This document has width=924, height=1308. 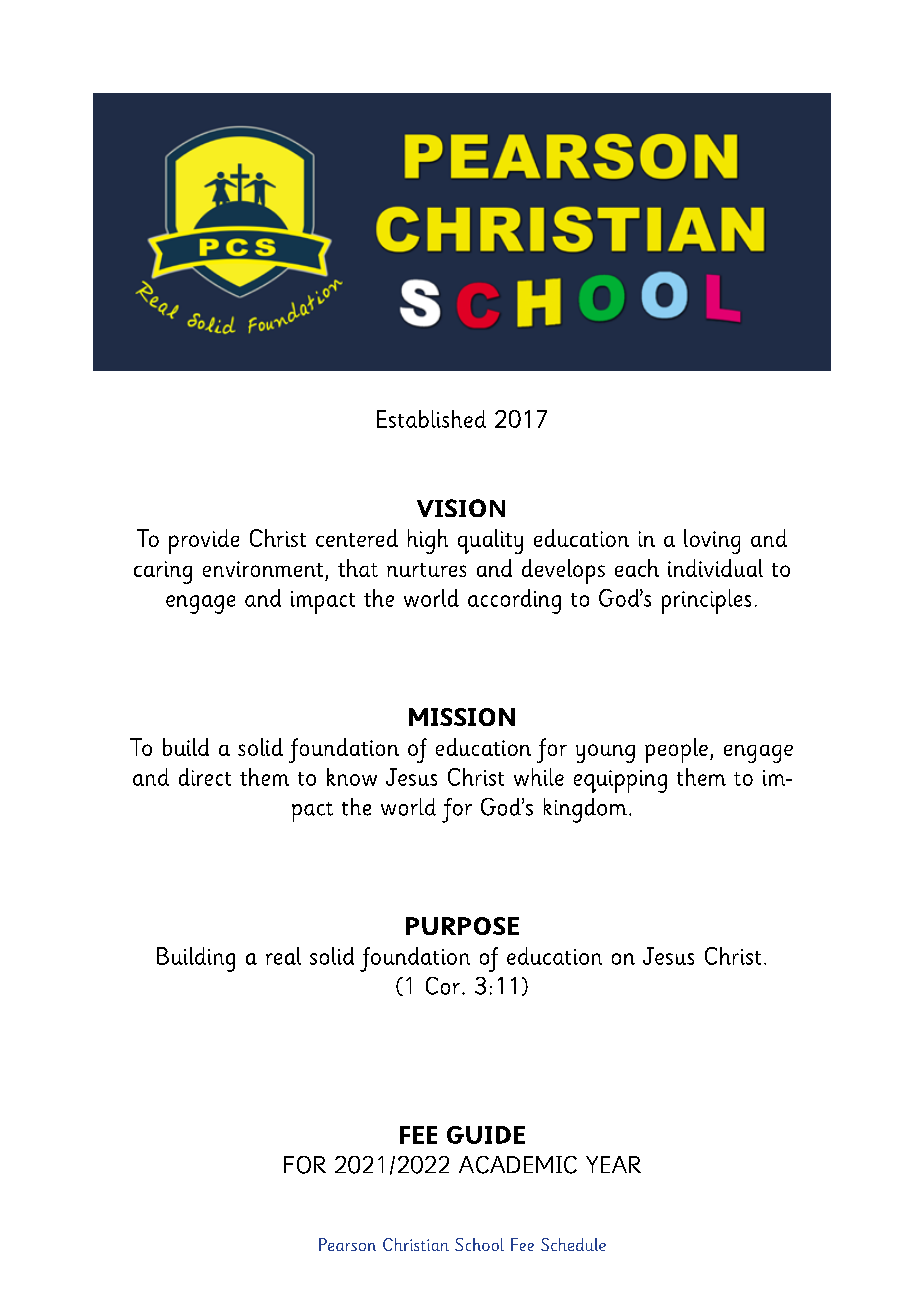 I want to click on Pearson, so click(x=347, y=1244).
